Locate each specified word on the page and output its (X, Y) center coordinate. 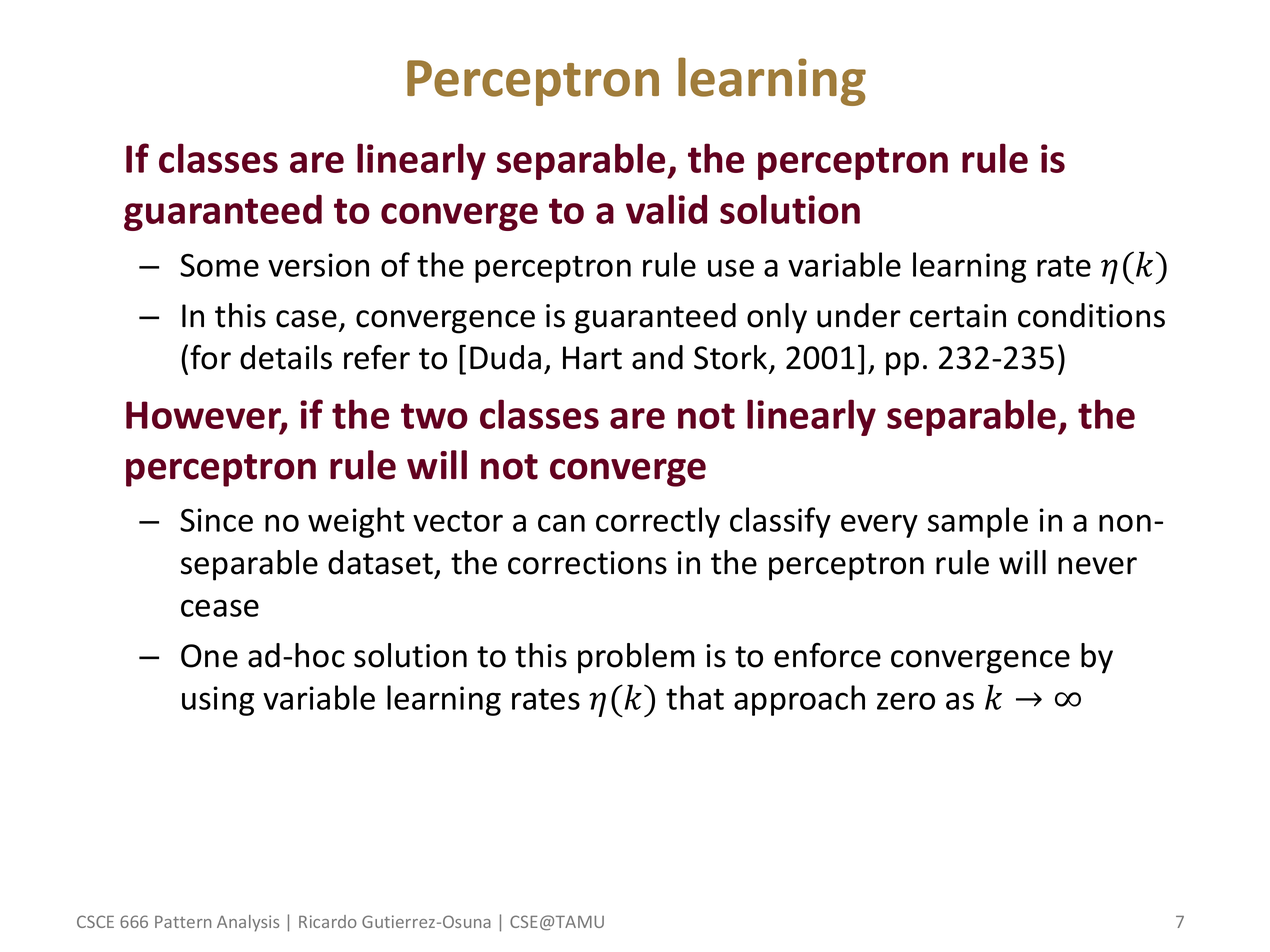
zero (906, 701)
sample (978, 522)
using (218, 701)
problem (636, 658)
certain (958, 316)
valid (666, 209)
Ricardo (328, 921)
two (434, 416)
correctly (658, 522)
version (318, 265)
